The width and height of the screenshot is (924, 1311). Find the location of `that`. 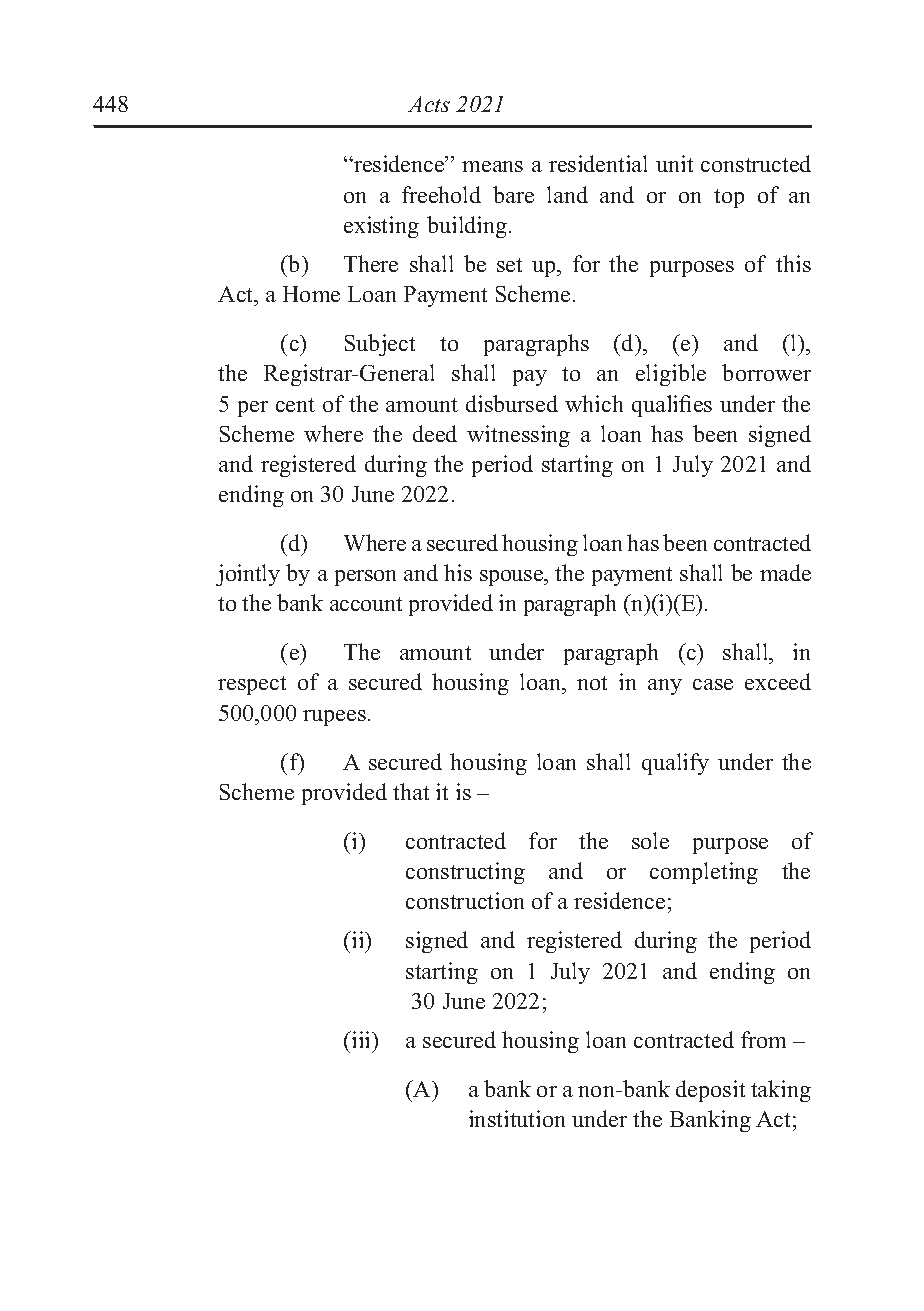

that is located at coordinates (411, 791).
